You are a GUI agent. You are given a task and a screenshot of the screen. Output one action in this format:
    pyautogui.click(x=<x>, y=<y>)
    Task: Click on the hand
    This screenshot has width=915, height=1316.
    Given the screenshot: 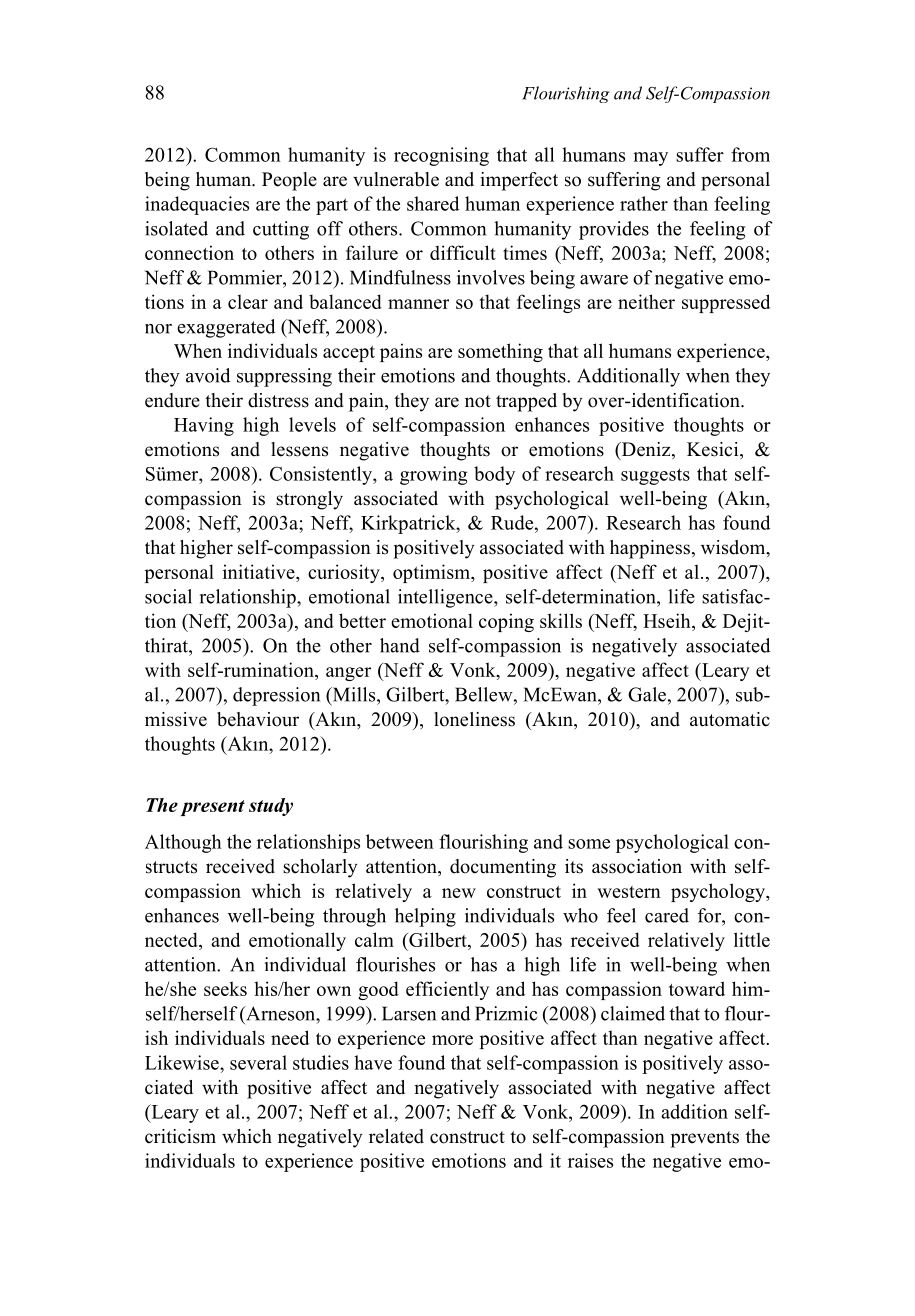 What is the action you would take?
    pyautogui.click(x=400, y=645)
